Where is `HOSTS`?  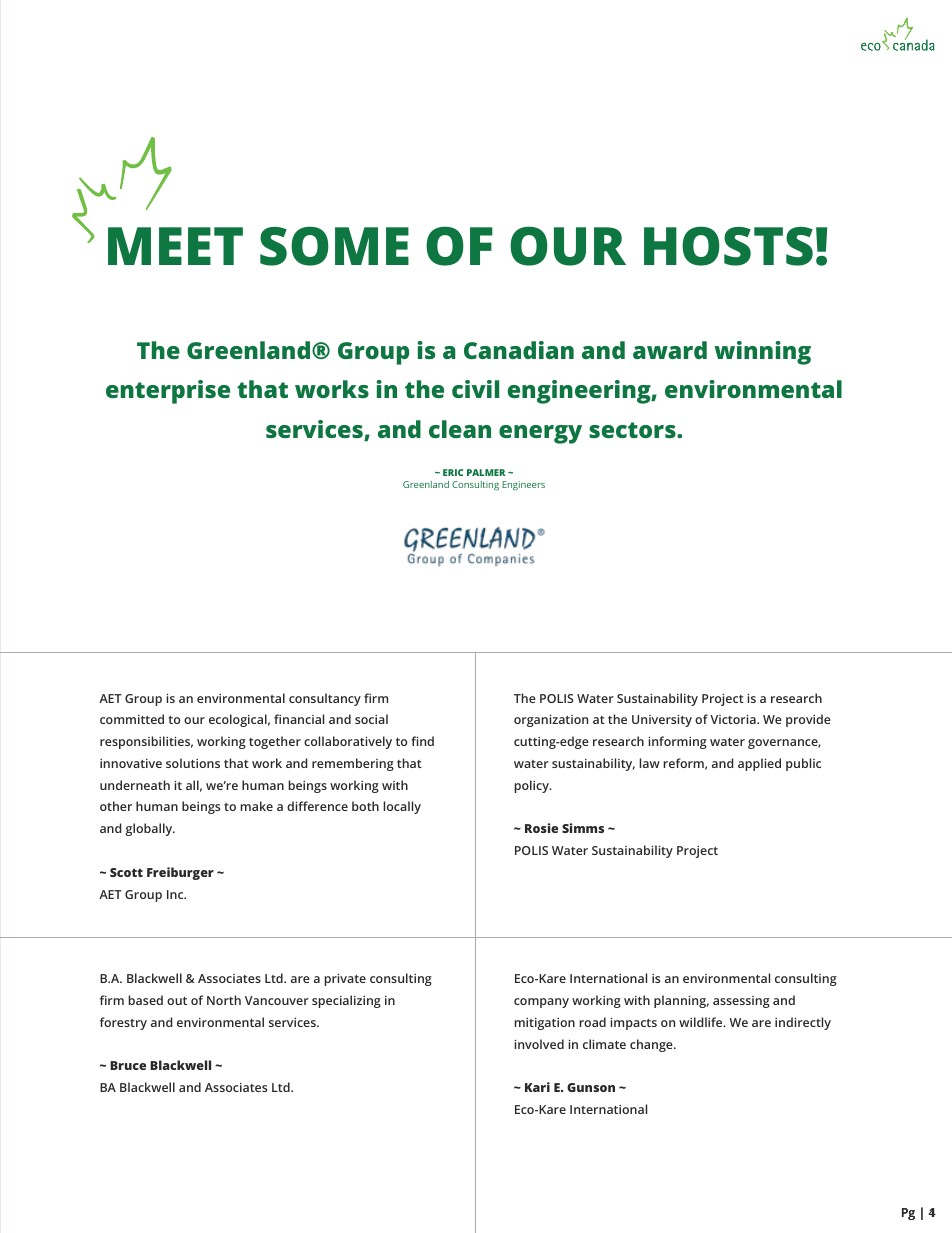 HOSTS is located at coordinates (728, 246).
